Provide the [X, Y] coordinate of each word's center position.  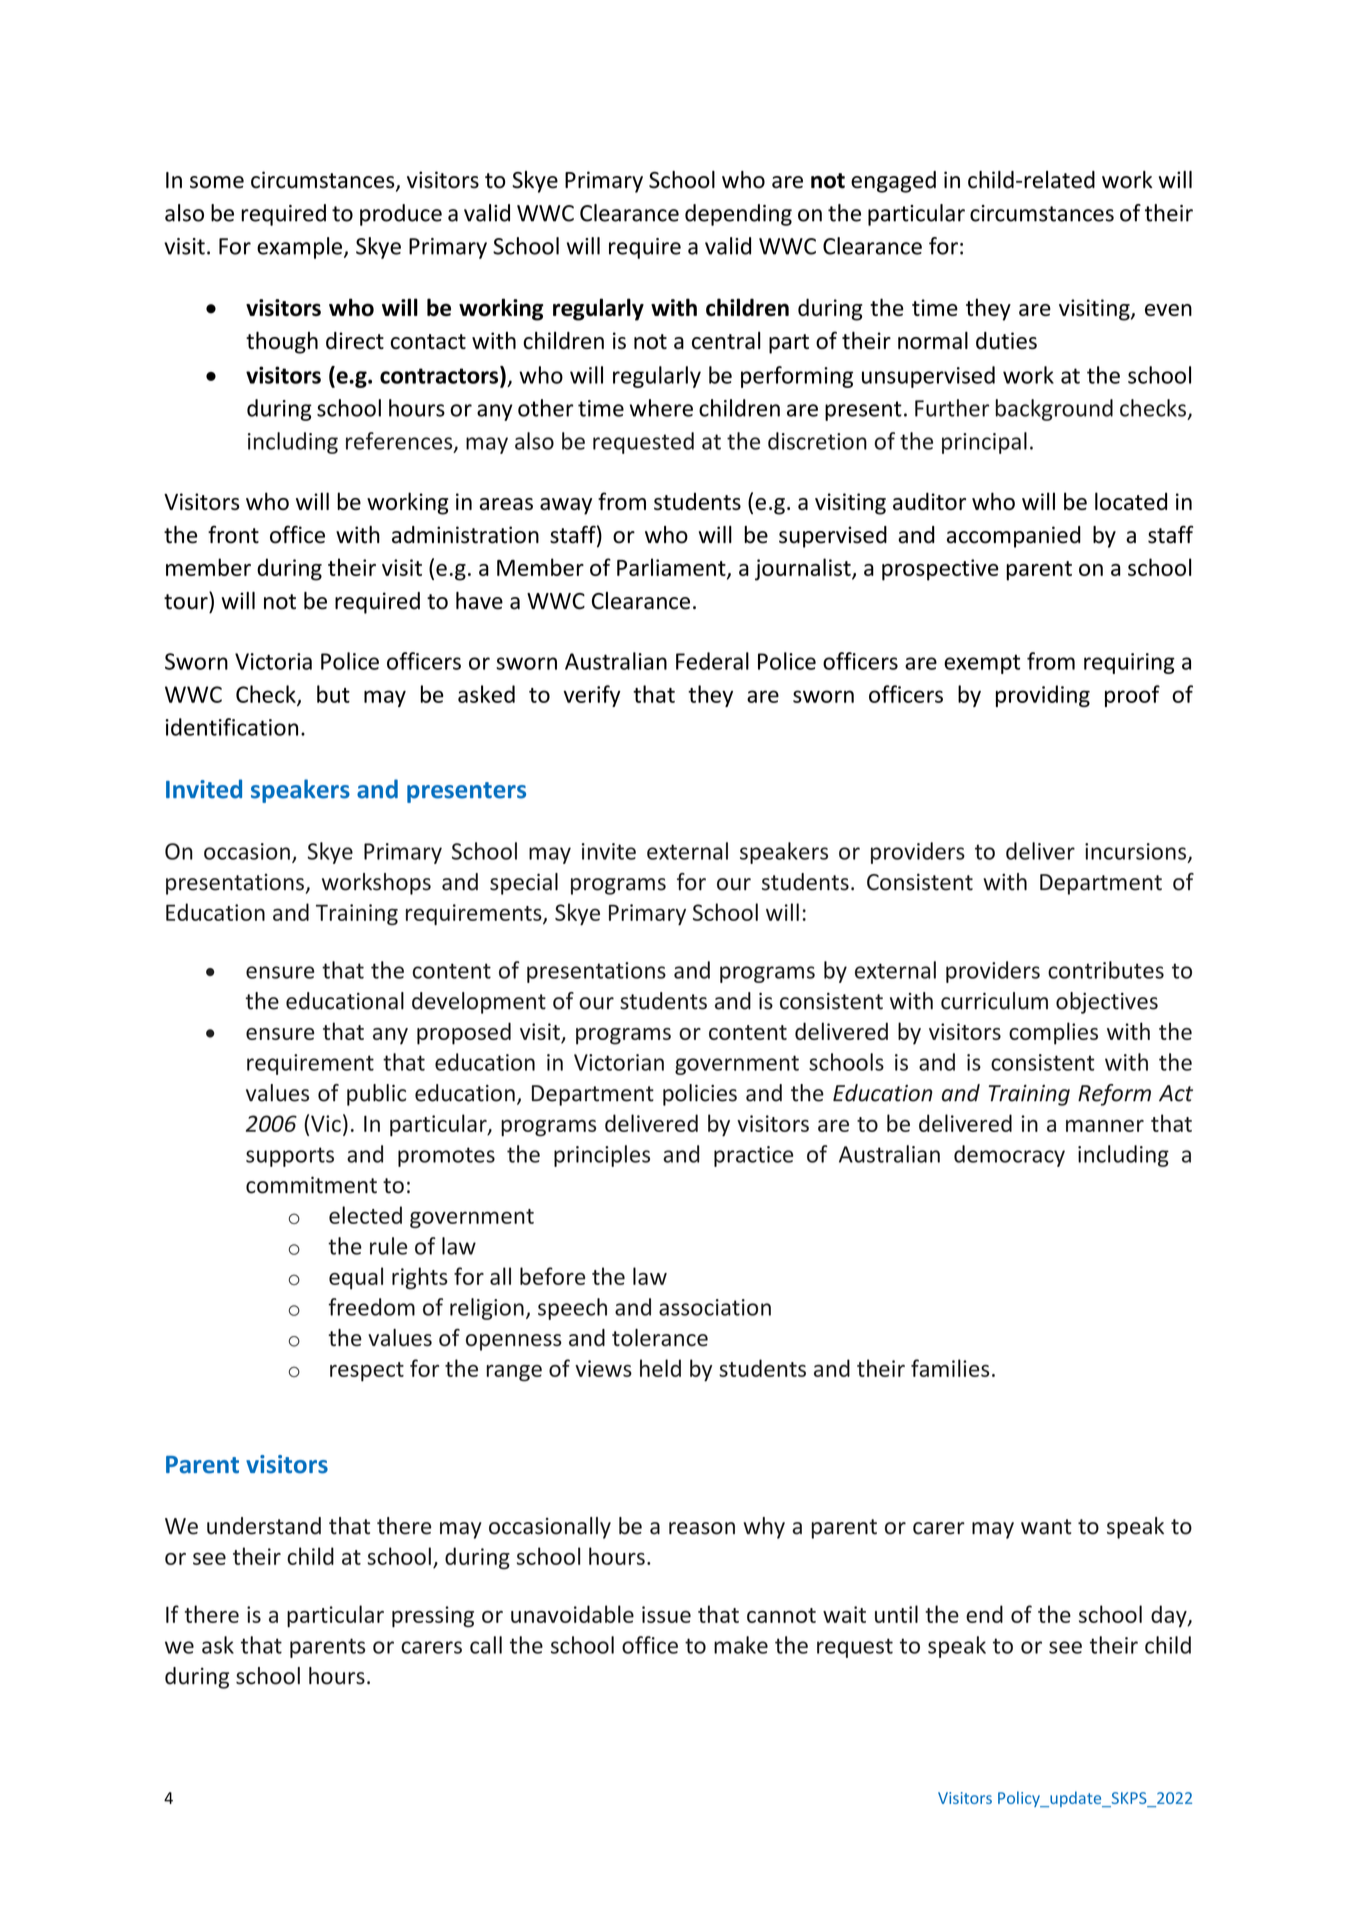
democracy [1009, 1156]
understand [264, 1526]
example [299, 248]
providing [1043, 696]
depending [738, 215]
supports [290, 1157]
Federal [712, 661]
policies [700, 1095]
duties [1006, 340]
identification [231, 727]
